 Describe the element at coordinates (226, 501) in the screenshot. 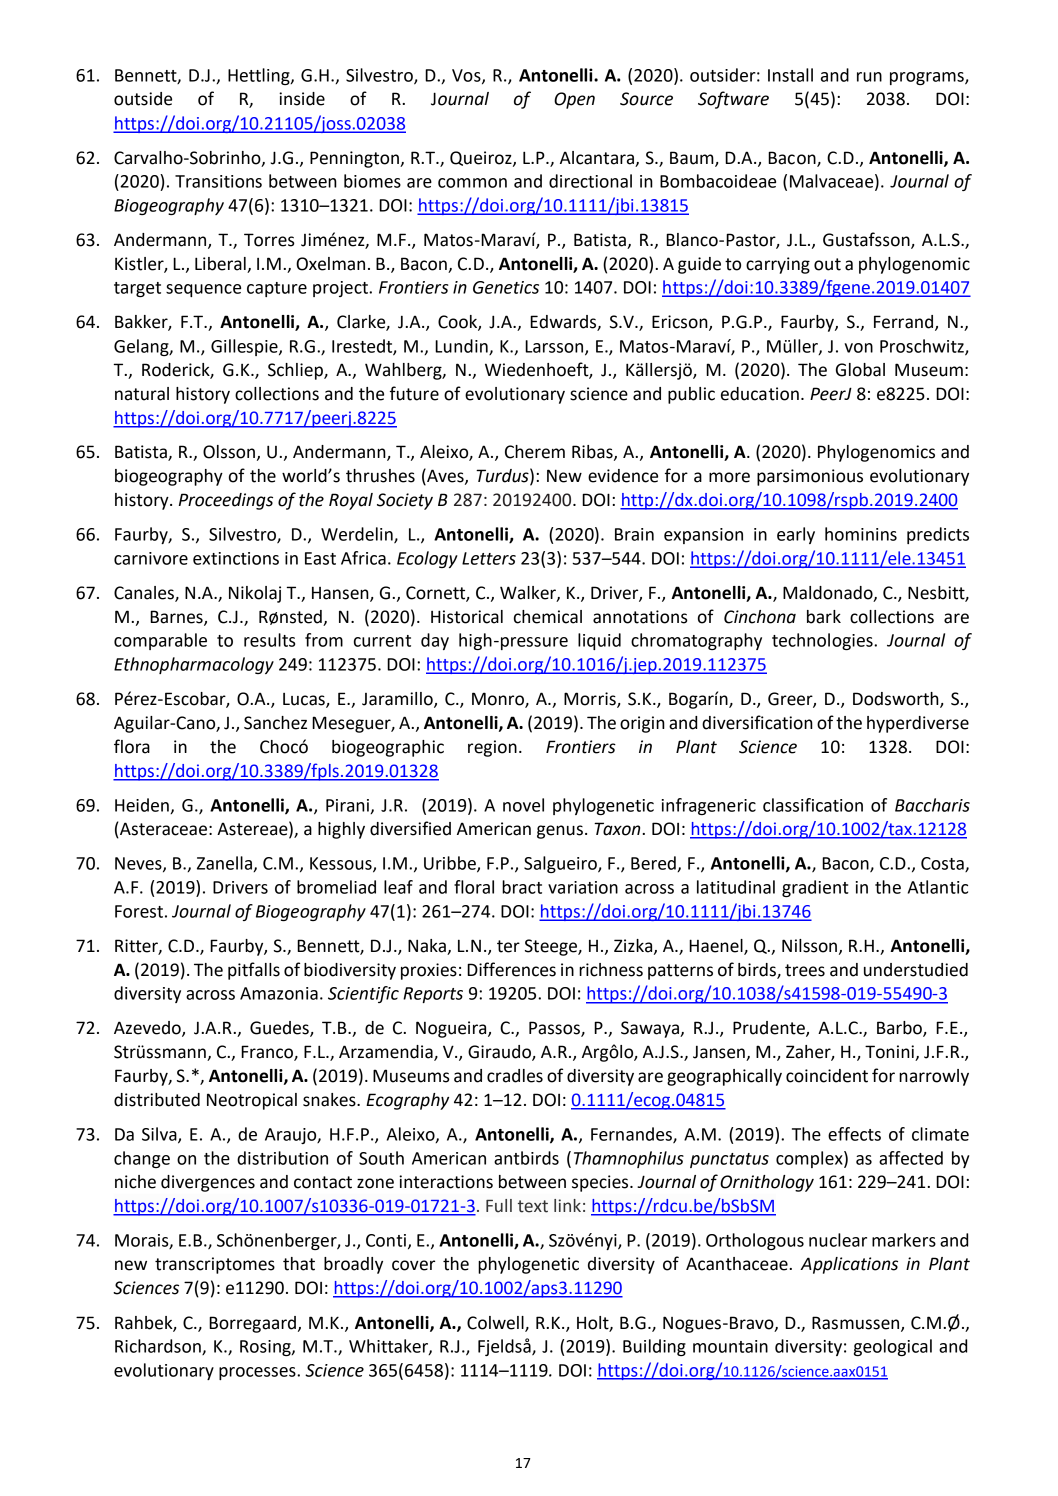

I see `Proceedings` at that location.
